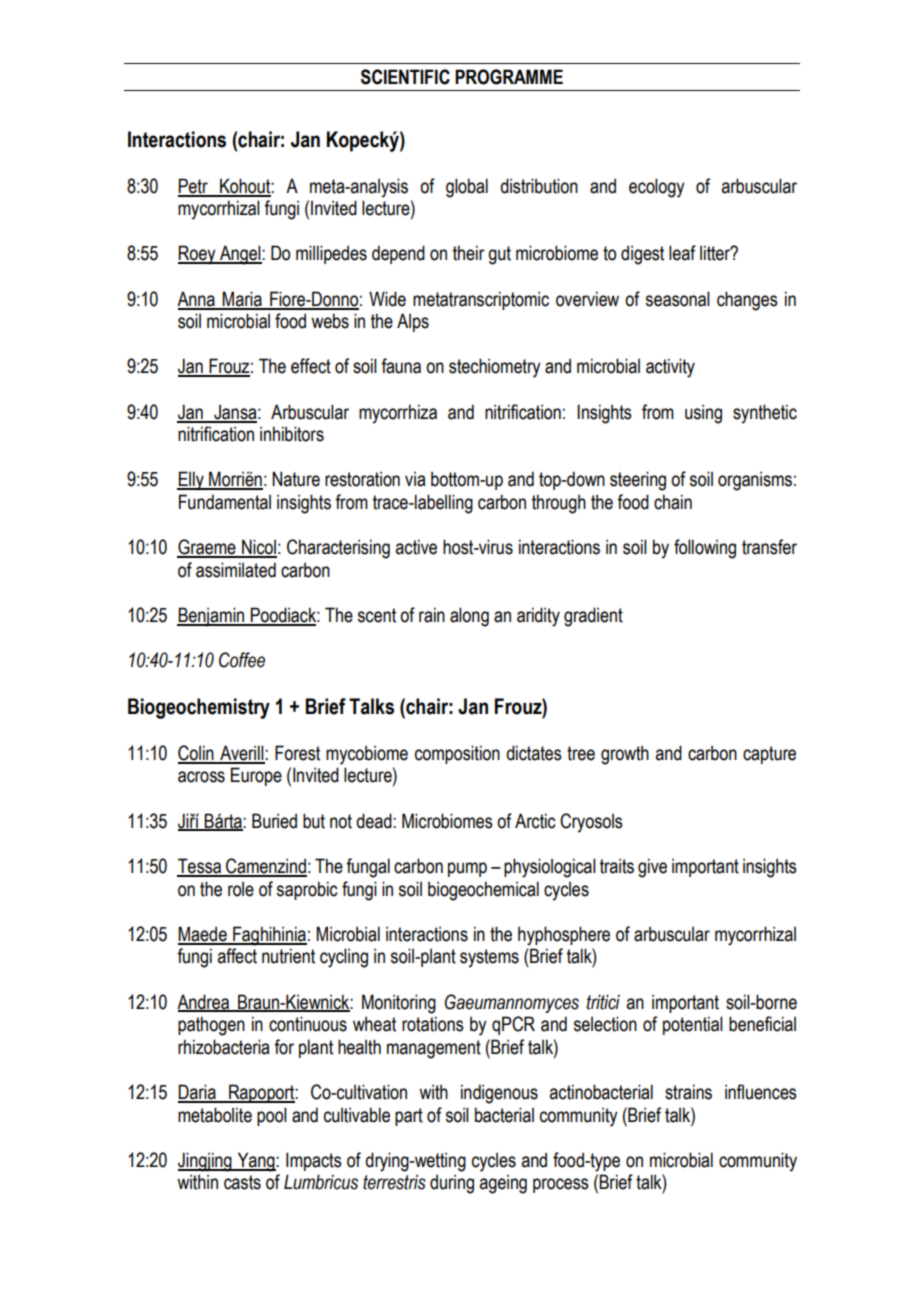  Describe the element at coordinates (256, 1162) in the page. I see `Yang` at that location.
